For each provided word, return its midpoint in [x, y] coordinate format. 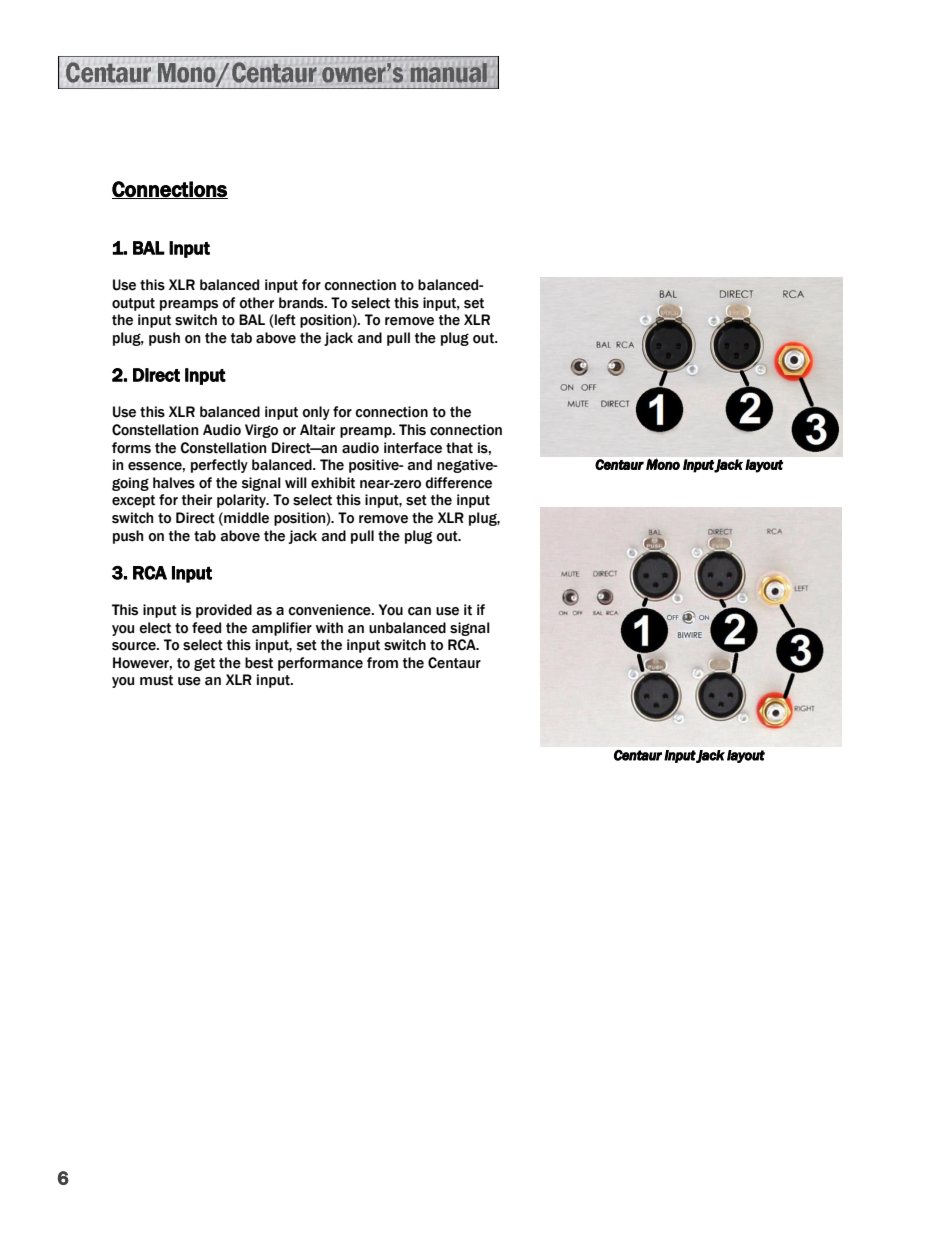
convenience [330, 610]
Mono [663, 464]
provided [224, 611]
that [459, 448]
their [197, 500]
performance [320, 664]
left [284, 321]
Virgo [261, 431]
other [256, 303]
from [382, 663]
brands [302, 303]
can [419, 611]
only [316, 413]
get [204, 664]
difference [458, 483]
